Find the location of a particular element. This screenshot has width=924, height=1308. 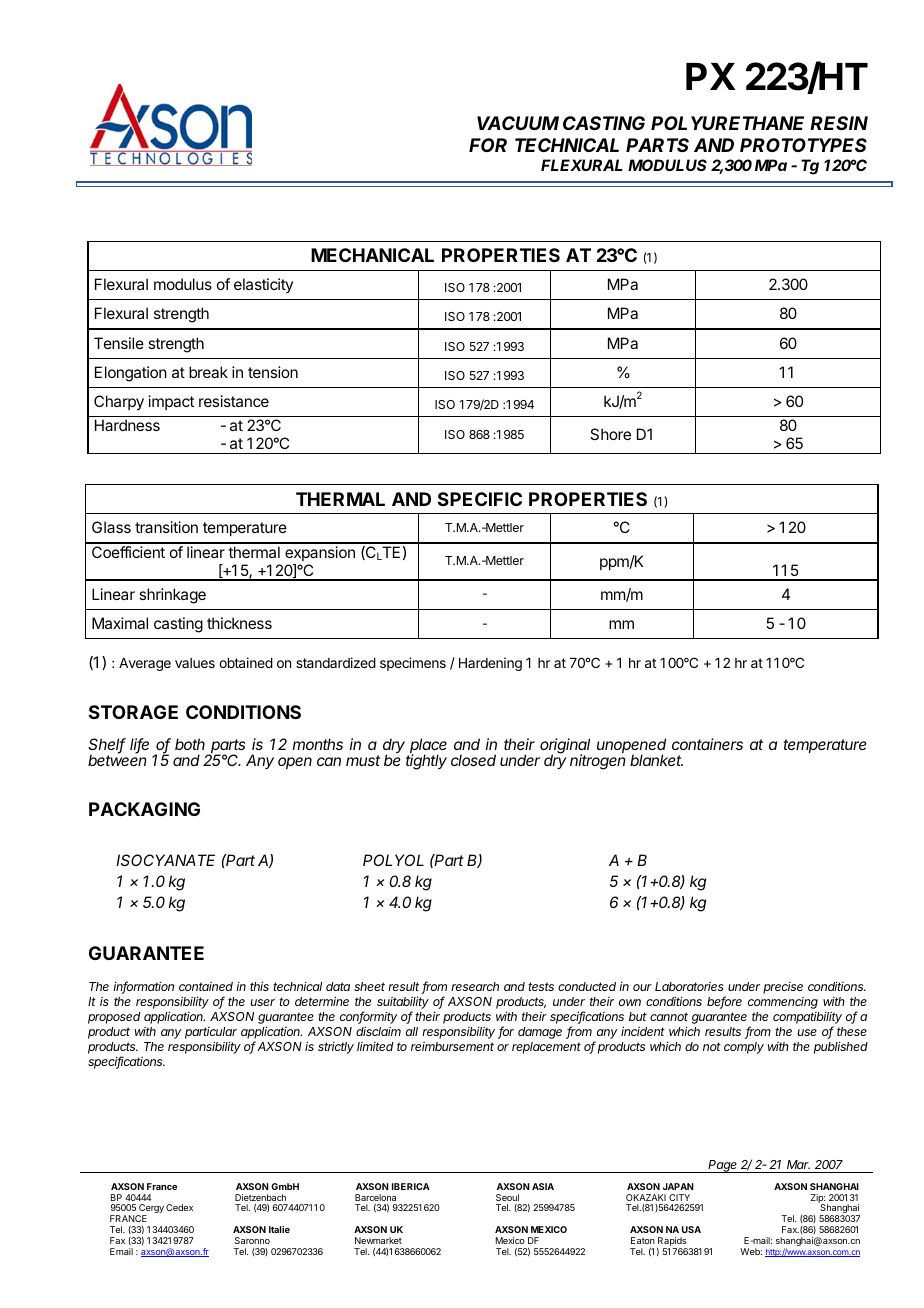

values is located at coordinates (195, 663).
